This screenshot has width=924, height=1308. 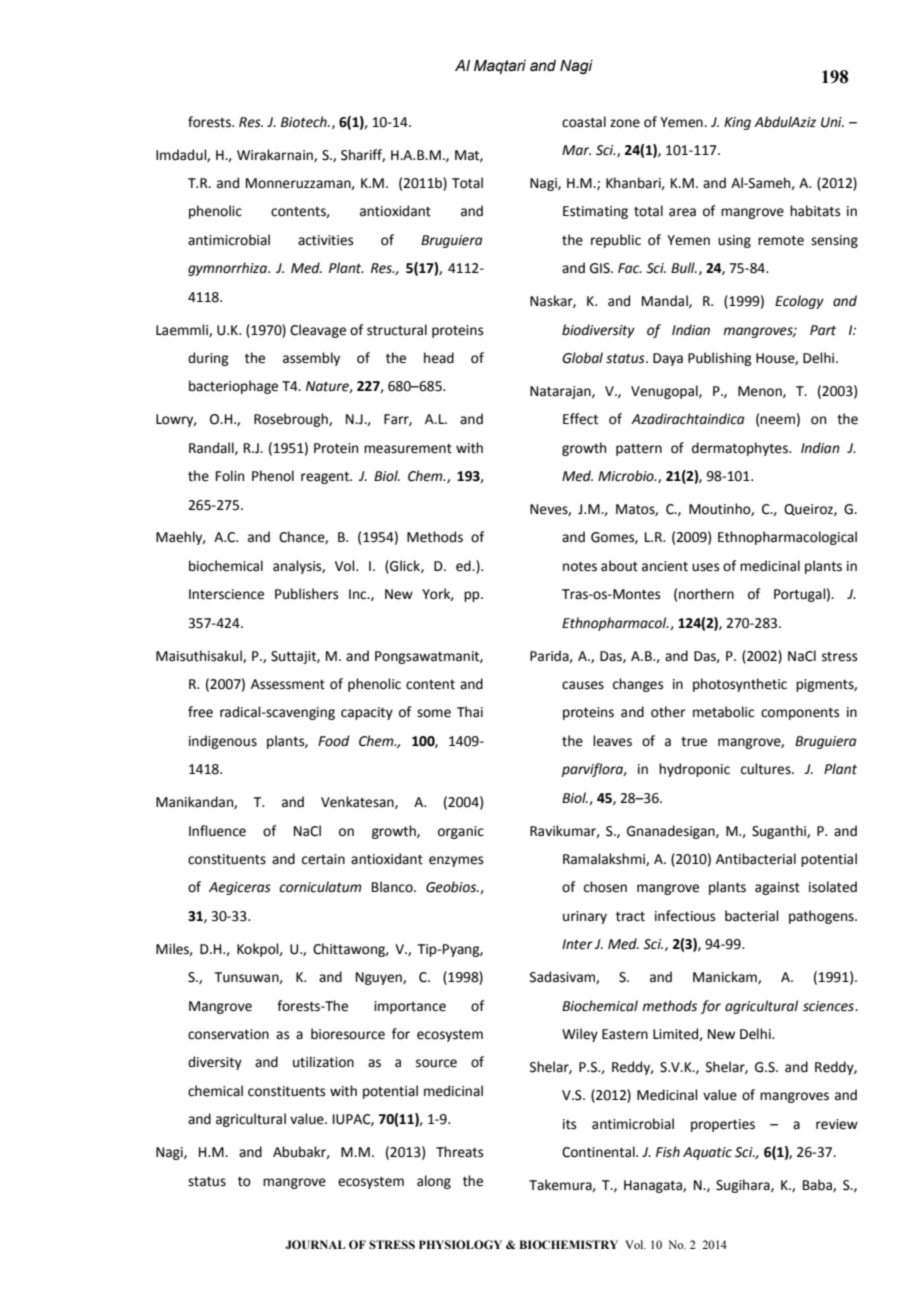 What do you see at coordinates (315, 1244) in the screenshot?
I see `JOURNAL` at bounding box center [315, 1244].
